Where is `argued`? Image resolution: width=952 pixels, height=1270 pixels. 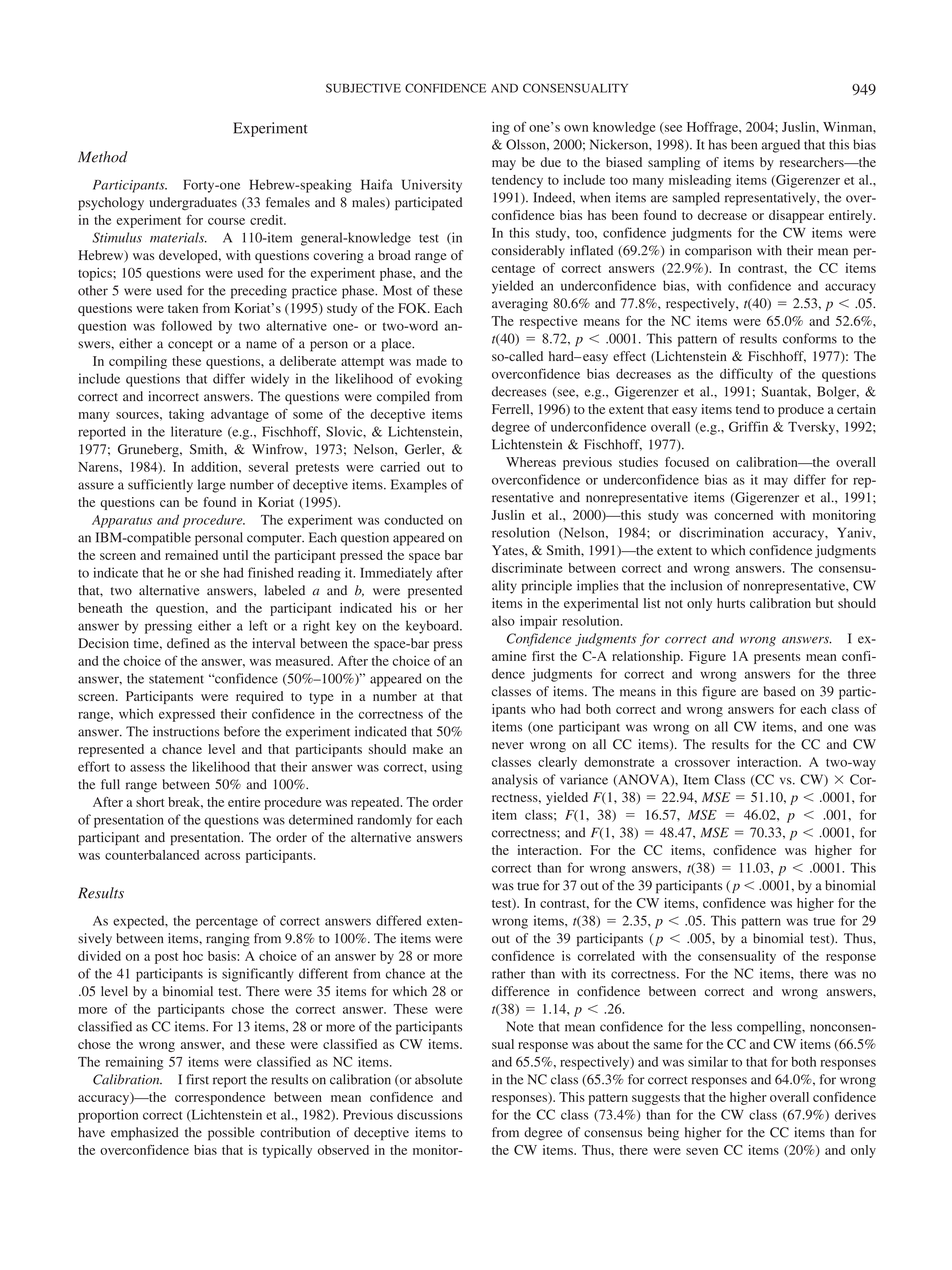 argued is located at coordinates (781, 146).
